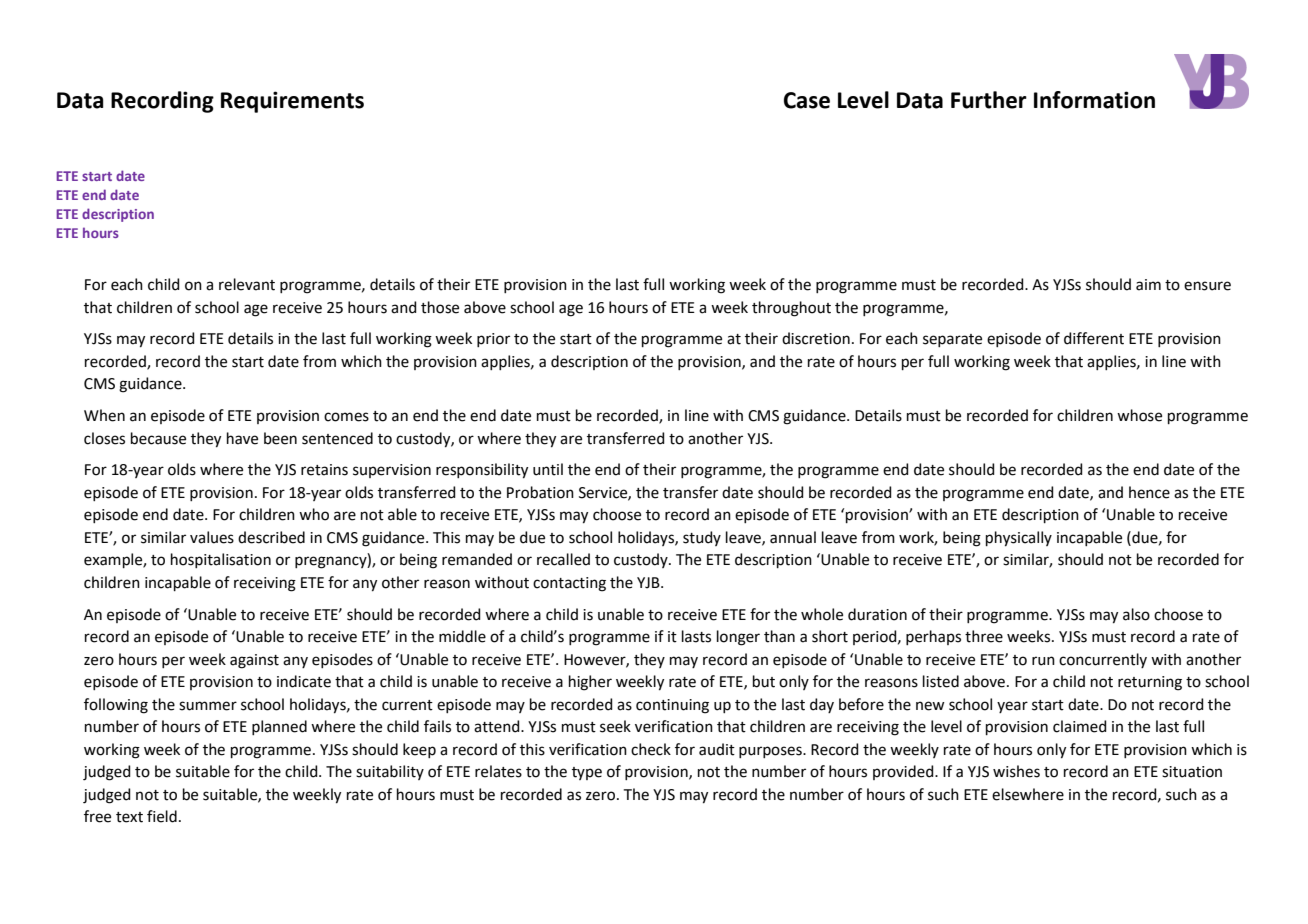  Describe the element at coordinates (1139, 415) in the page. I see `whose` at that location.
